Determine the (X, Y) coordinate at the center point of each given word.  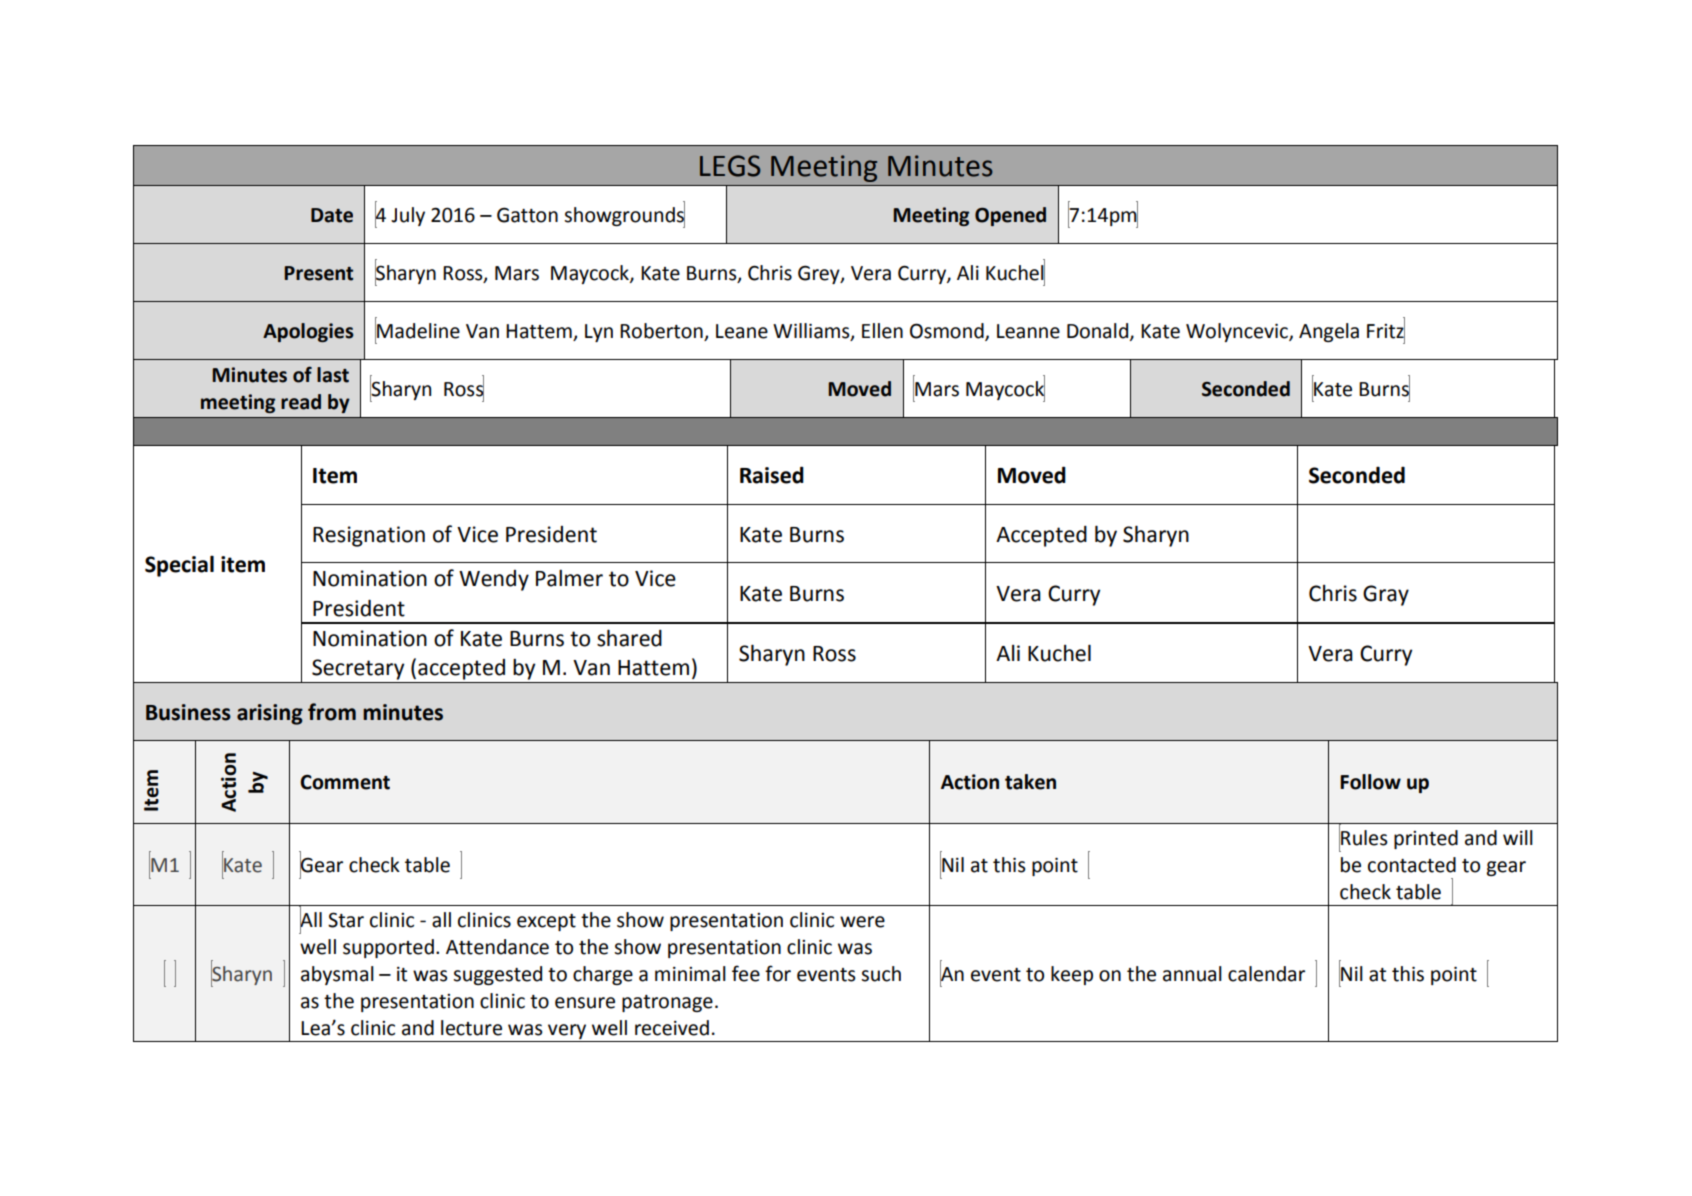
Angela (1329, 332)
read (301, 402)
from (332, 712)
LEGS (730, 166)
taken (1030, 782)
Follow (1370, 782)
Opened (1010, 216)
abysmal (337, 975)
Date (332, 215)
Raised (772, 475)
